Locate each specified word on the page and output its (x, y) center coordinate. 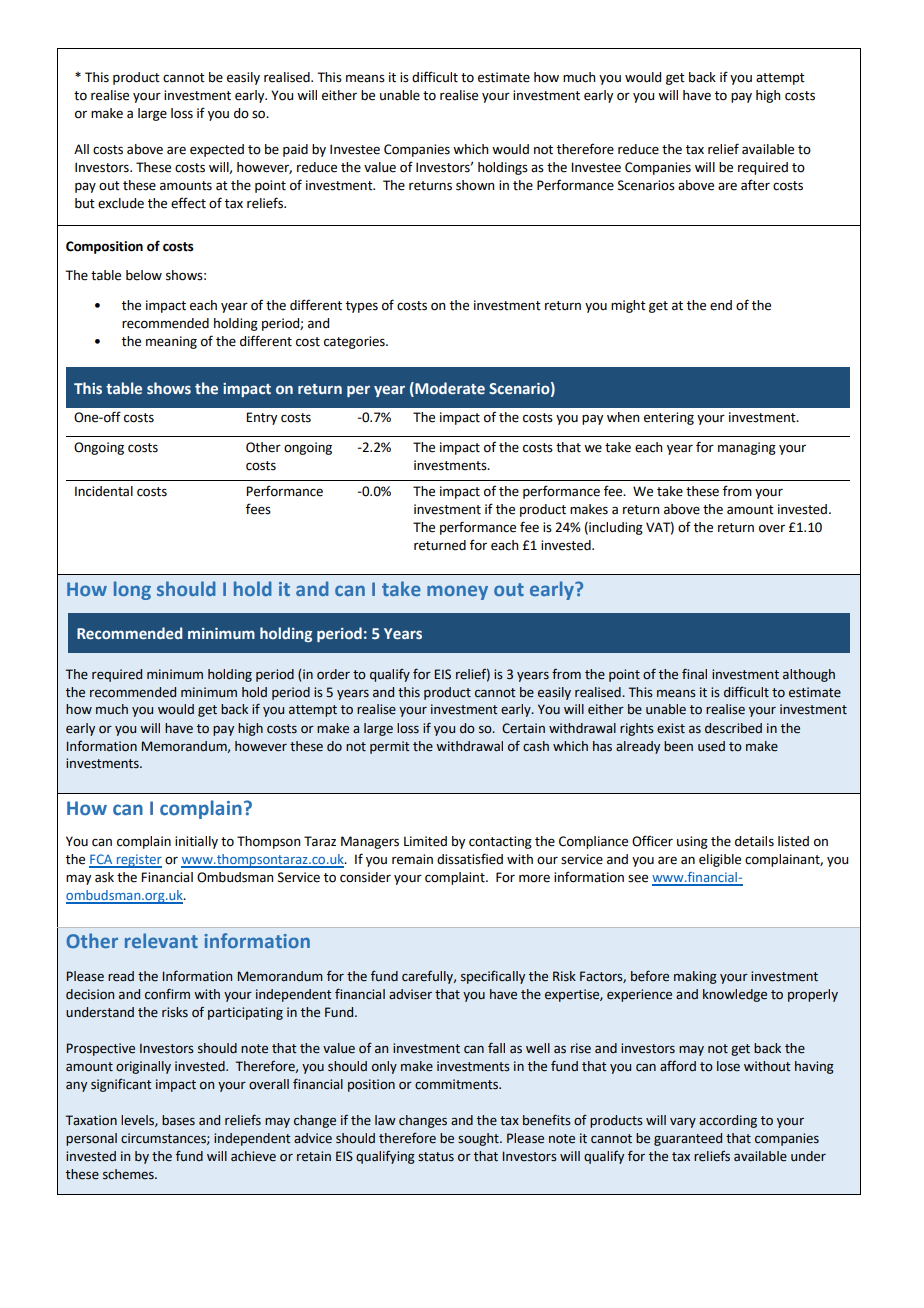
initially (196, 842)
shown (475, 185)
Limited (425, 841)
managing (747, 448)
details (754, 841)
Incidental (104, 491)
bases (178, 1120)
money (457, 592)
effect (188, 203)
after (755, 185)
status (436, 1157)
